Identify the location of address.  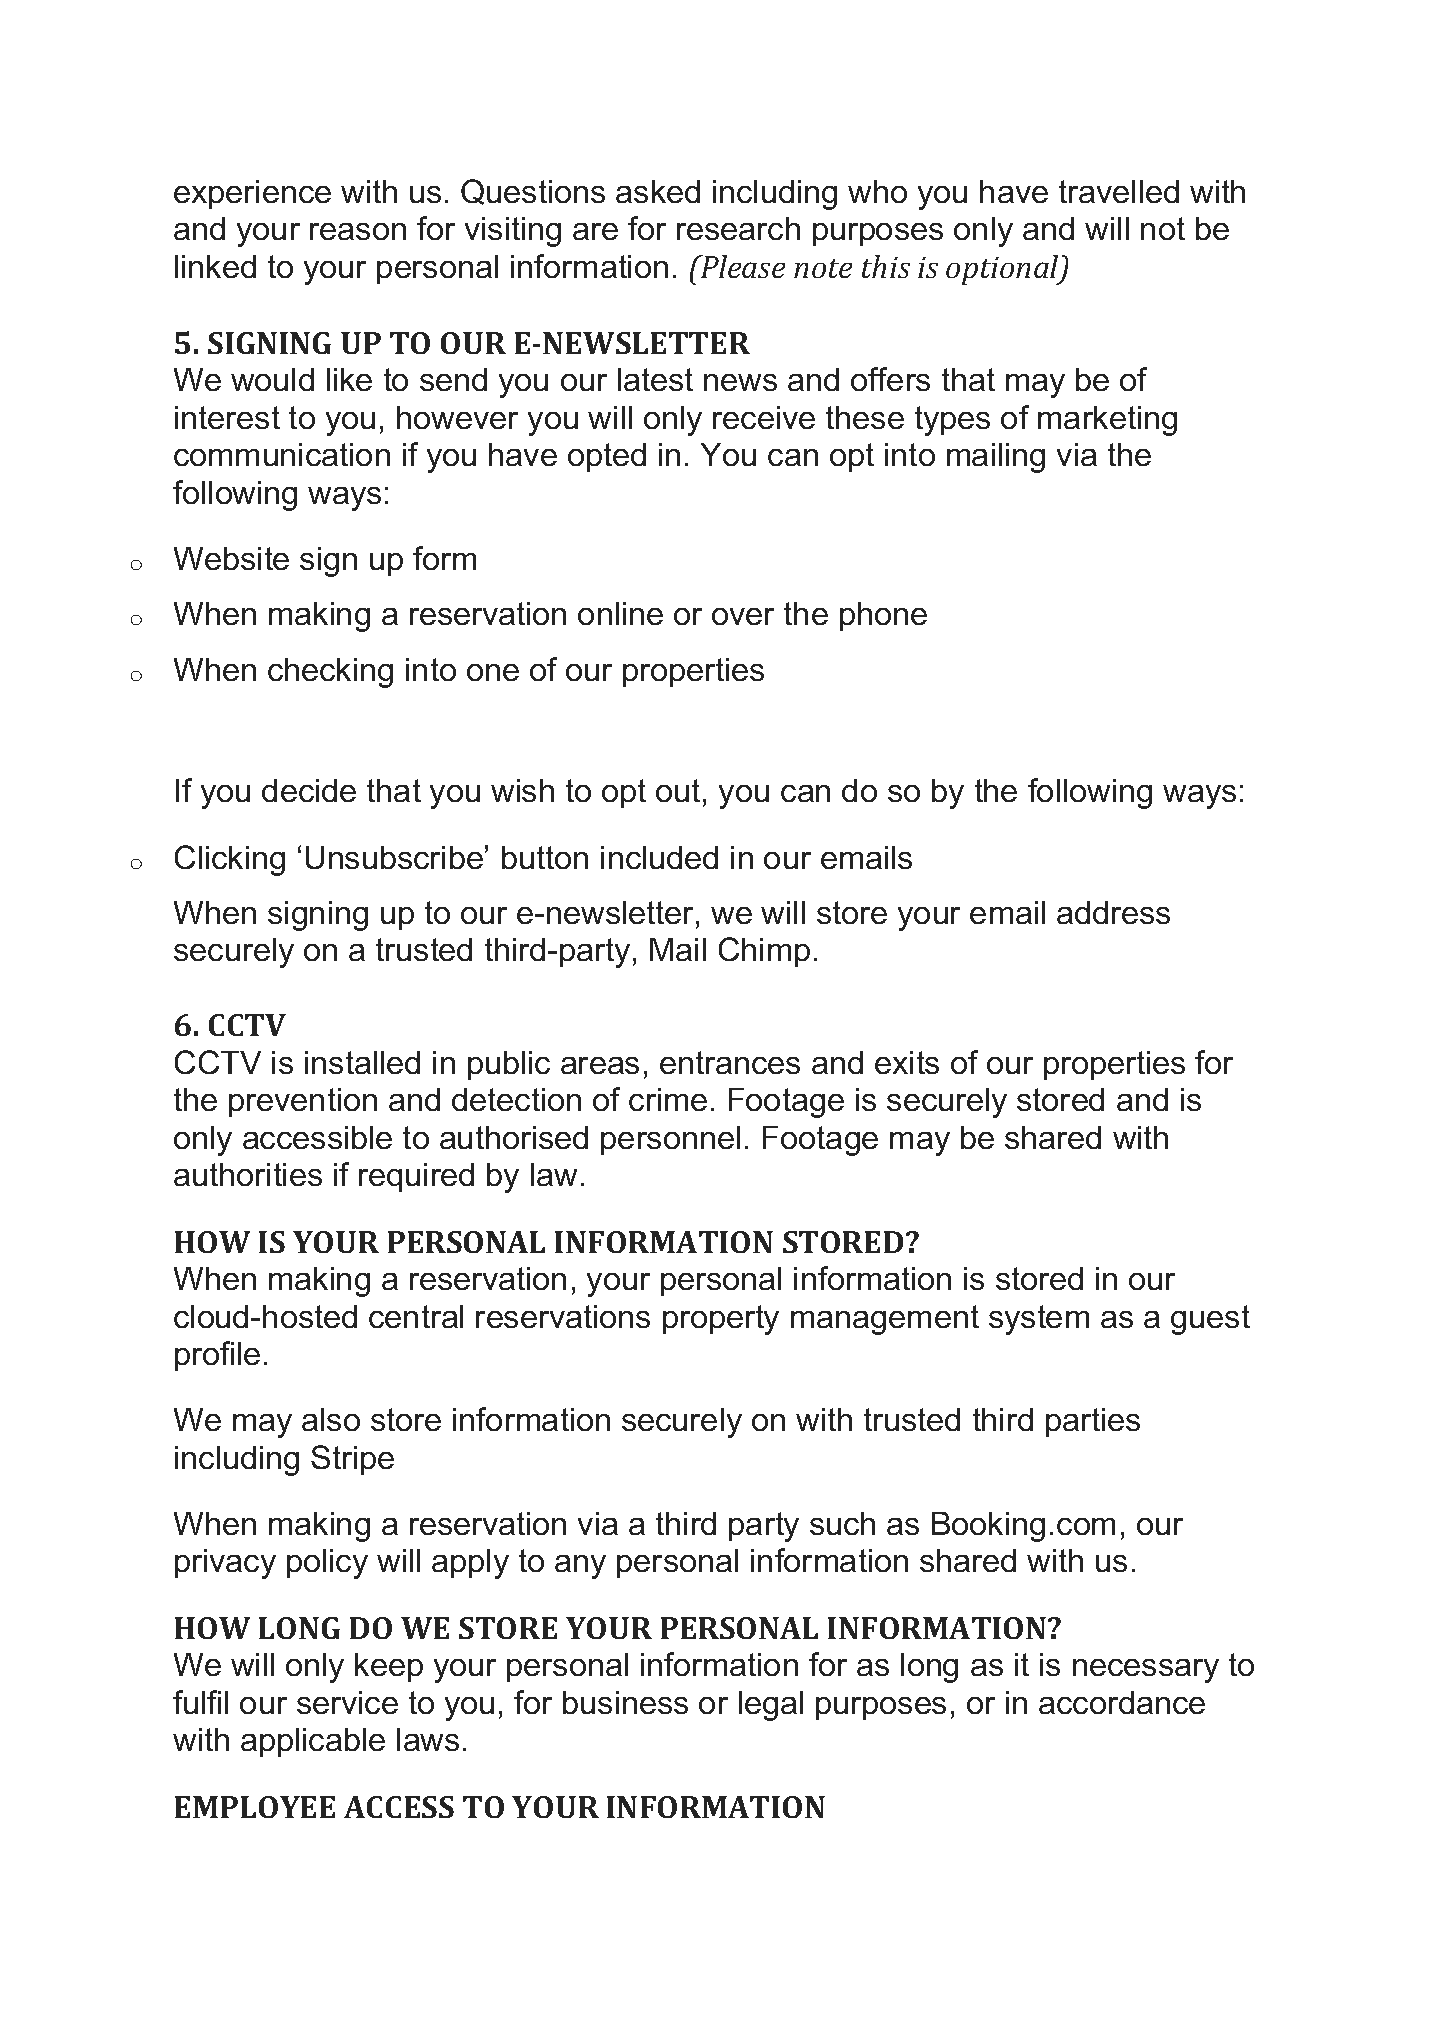
(1113, 912).
